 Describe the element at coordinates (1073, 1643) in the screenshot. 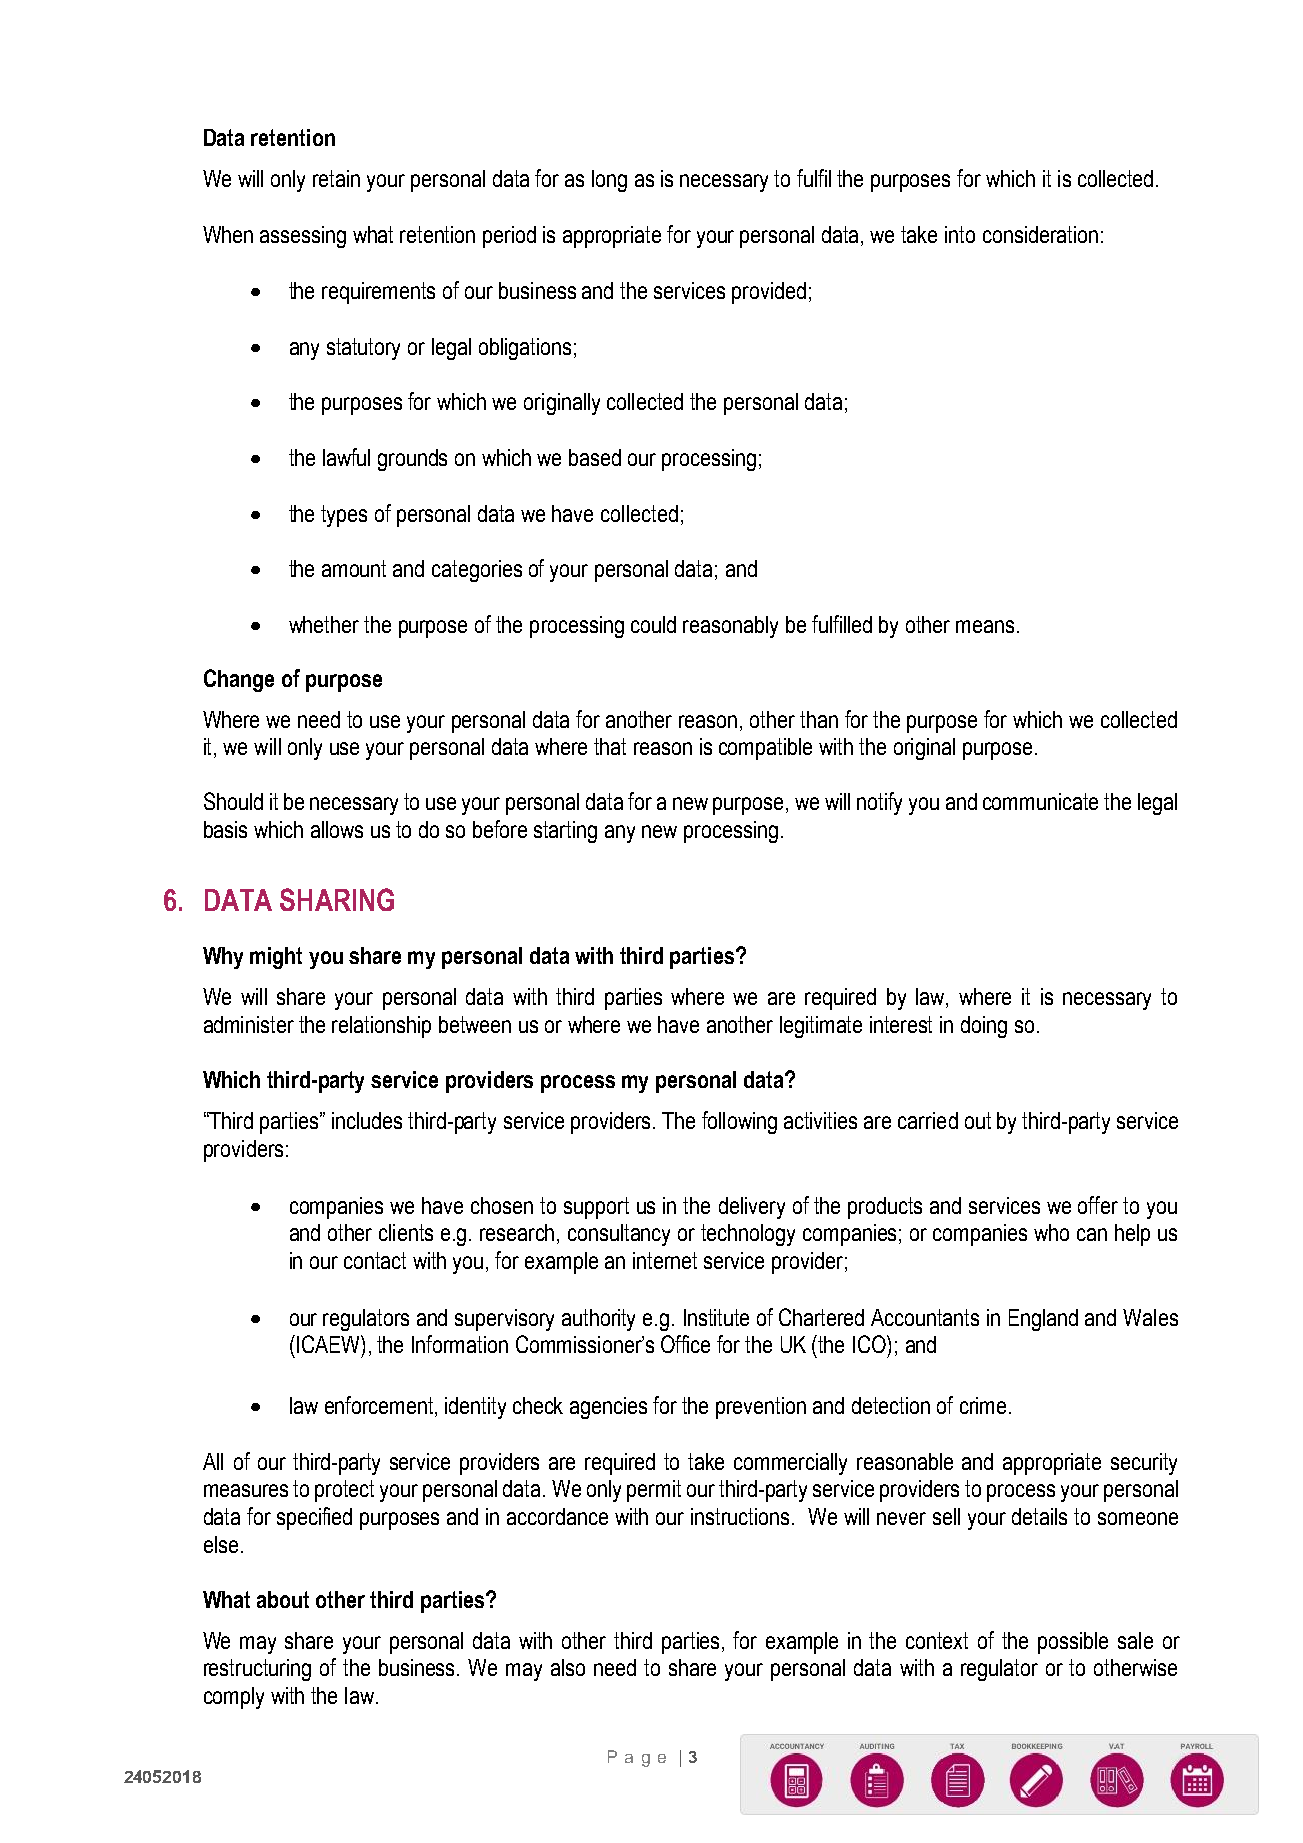

I see `possible` at that location.
